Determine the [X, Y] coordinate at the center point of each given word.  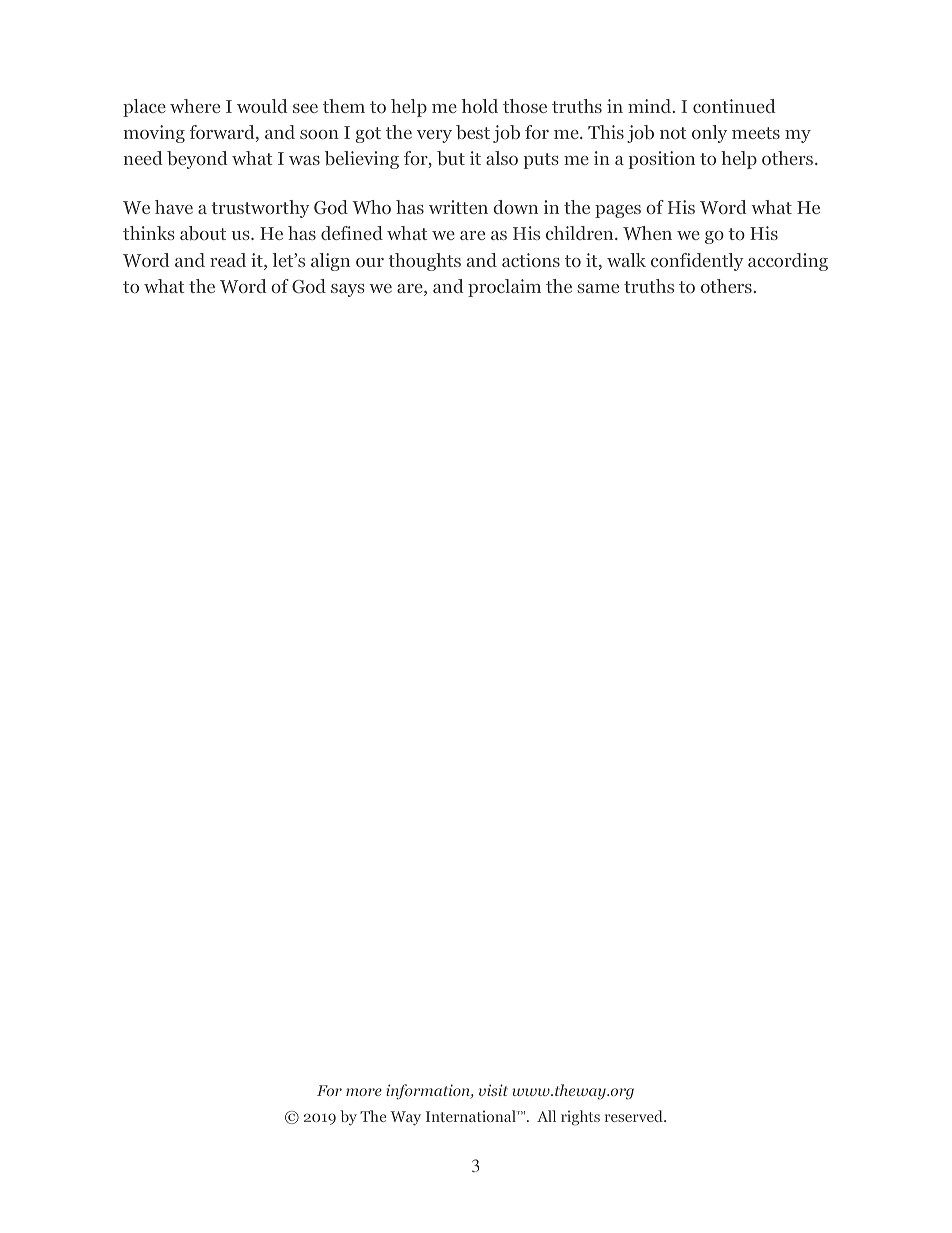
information [429, 1092]
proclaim [504, 288]
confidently [697, 262]
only [709, 134]
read [228, 260]
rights [580, 1118]
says [348, 290]
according [788, 262]
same [598, 288]
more [364, 1092]
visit [493, 1090]
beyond [197, 160]
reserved [635, 1116]
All [546, 1116]
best [473, 132]
